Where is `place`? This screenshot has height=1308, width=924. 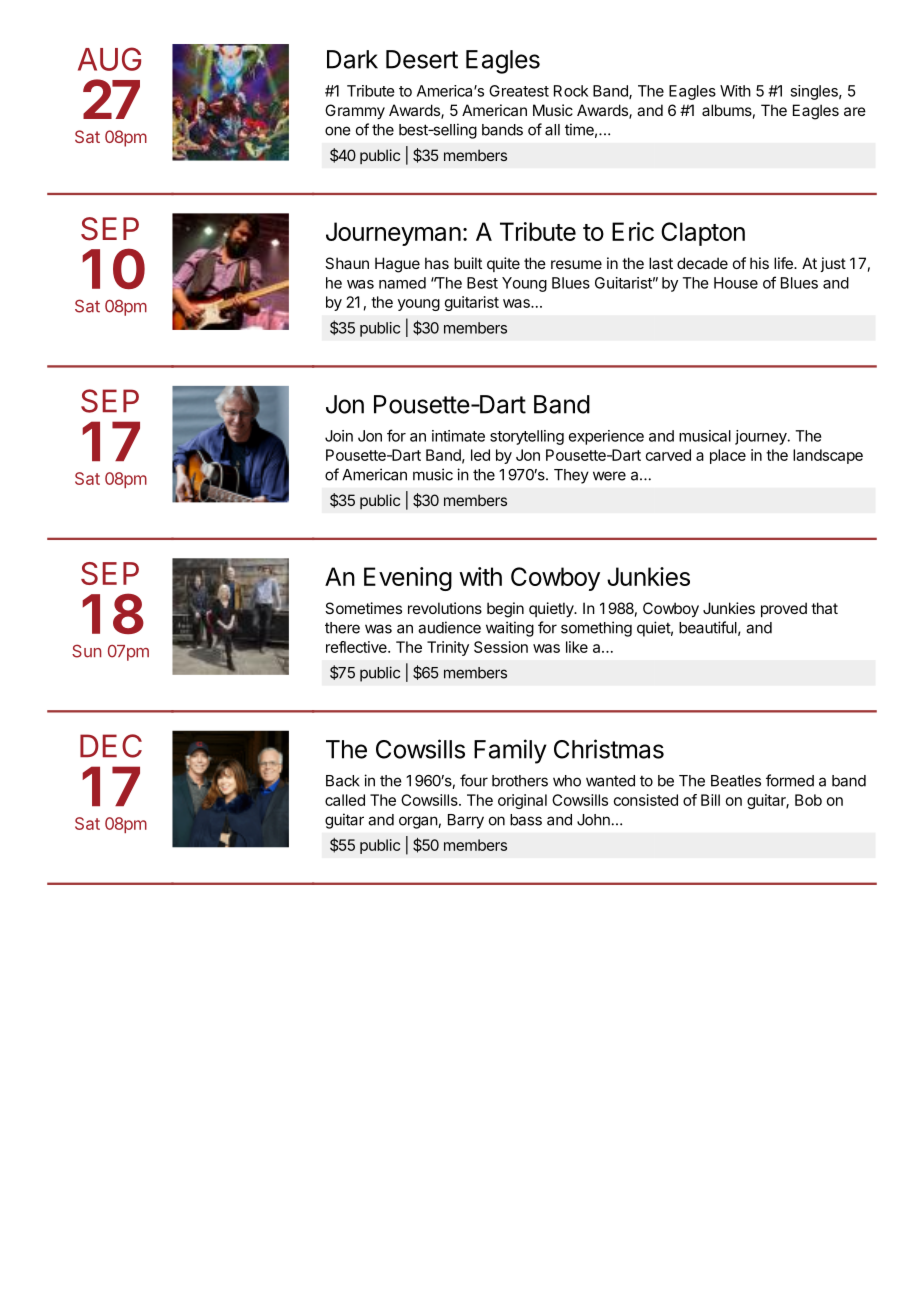 place is located at coordinates (728, 456).
